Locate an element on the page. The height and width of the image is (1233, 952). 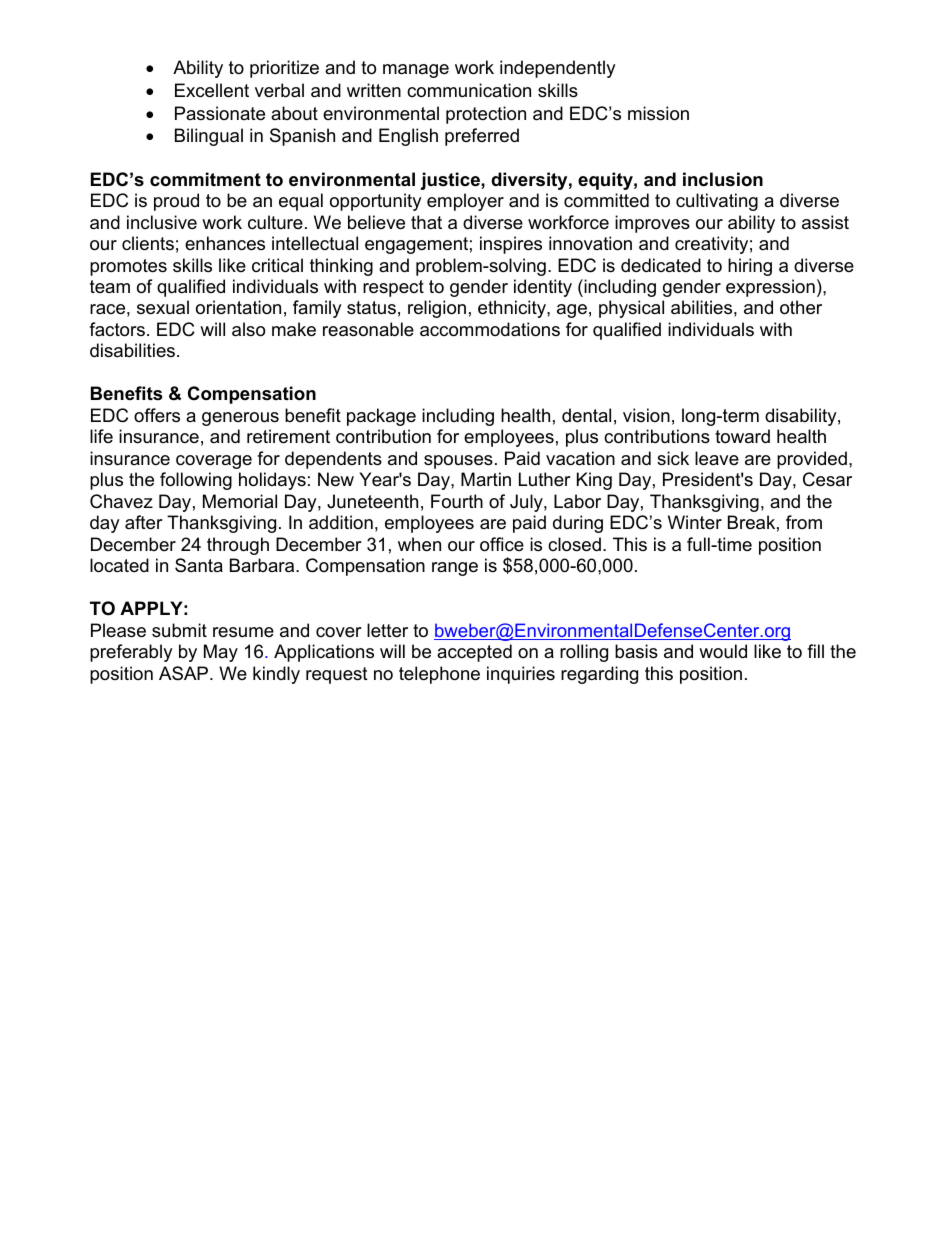
May is located at coordinates (221, 653).
